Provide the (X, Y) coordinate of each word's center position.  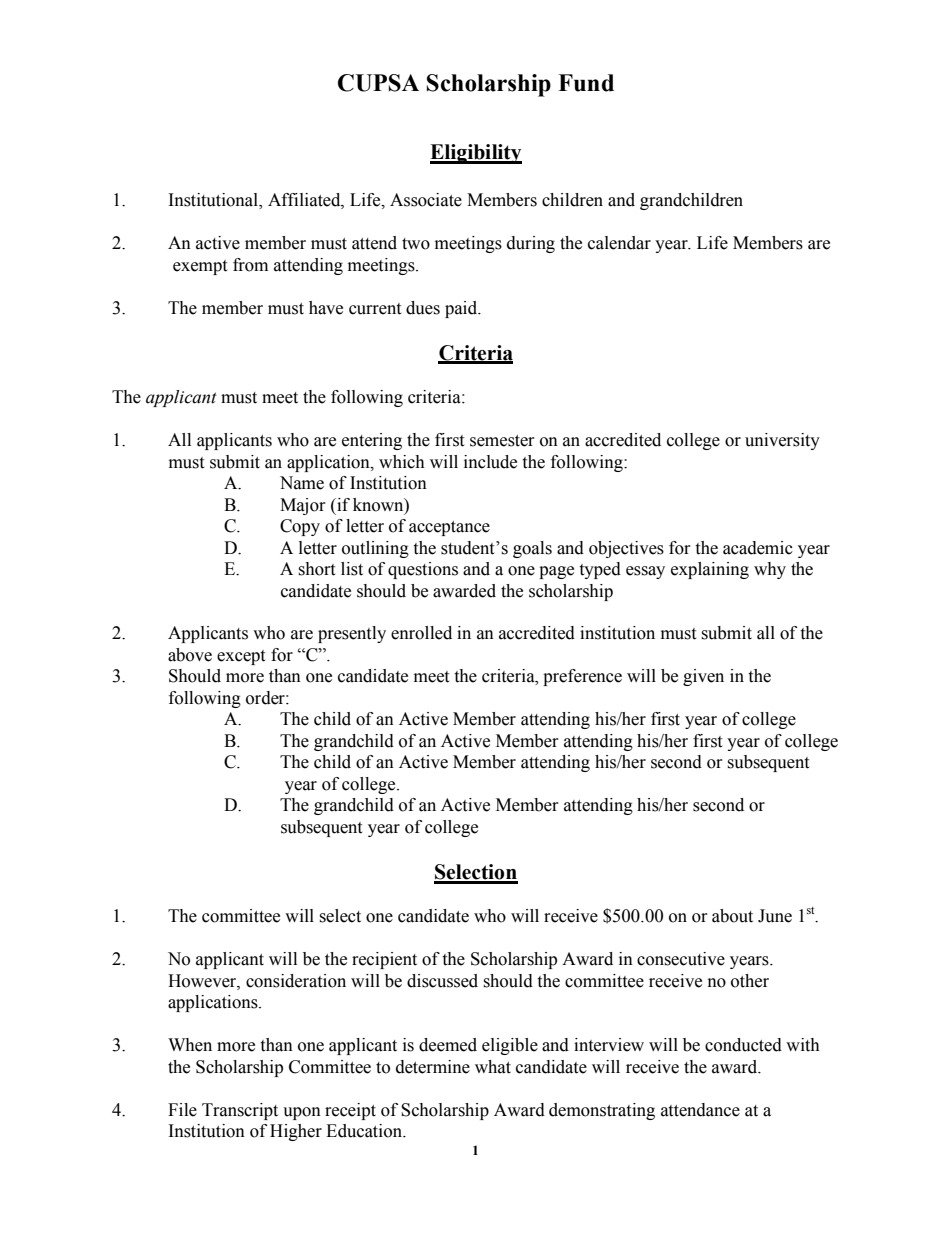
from (250, 265)
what (493, 1067)
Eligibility (476, 154)
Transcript (240, 1111)
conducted (743, 1045)
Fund (586, 83)
